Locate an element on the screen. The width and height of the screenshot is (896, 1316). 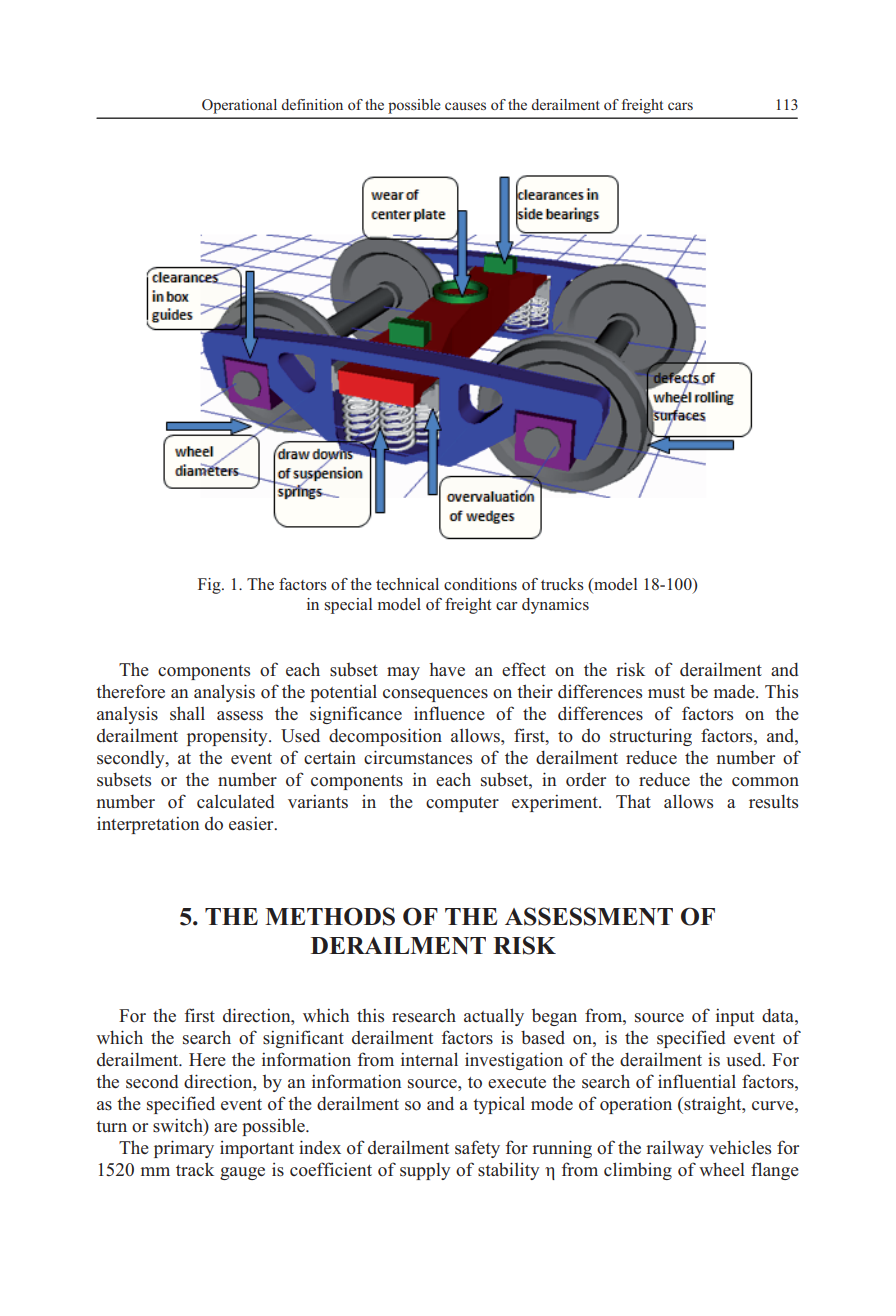
That is located at coordinates (633, 801).
